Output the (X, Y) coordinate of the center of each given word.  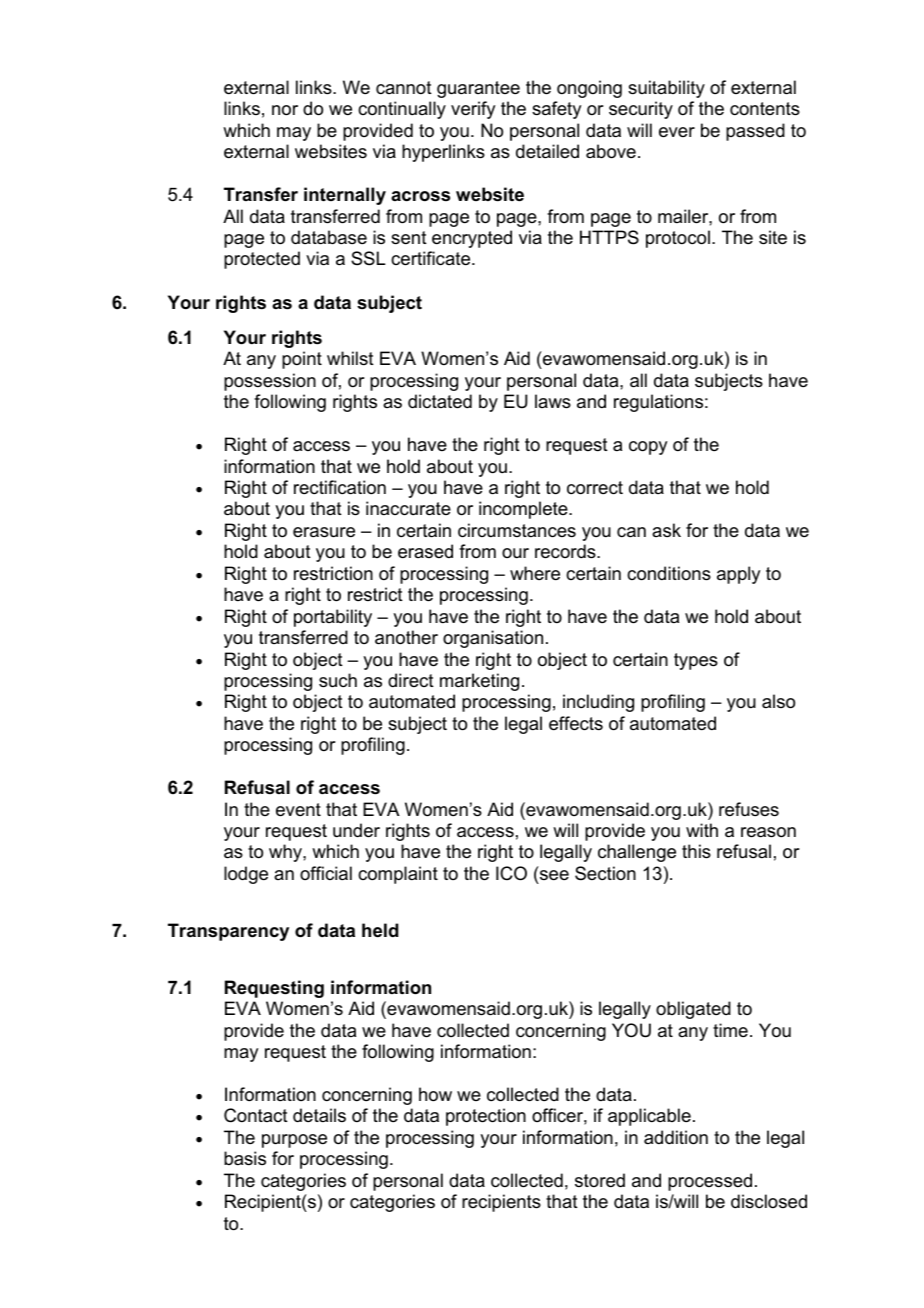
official (326, 873)
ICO (511, 873)
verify (473, 110)
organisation (493, 639)
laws (553, 401)
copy (648, 448)
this (696, 851)
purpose (294, 1141)
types (696, 661)
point (302, 360)
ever (677, 132)
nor (285, 110)
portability (333, 618)
